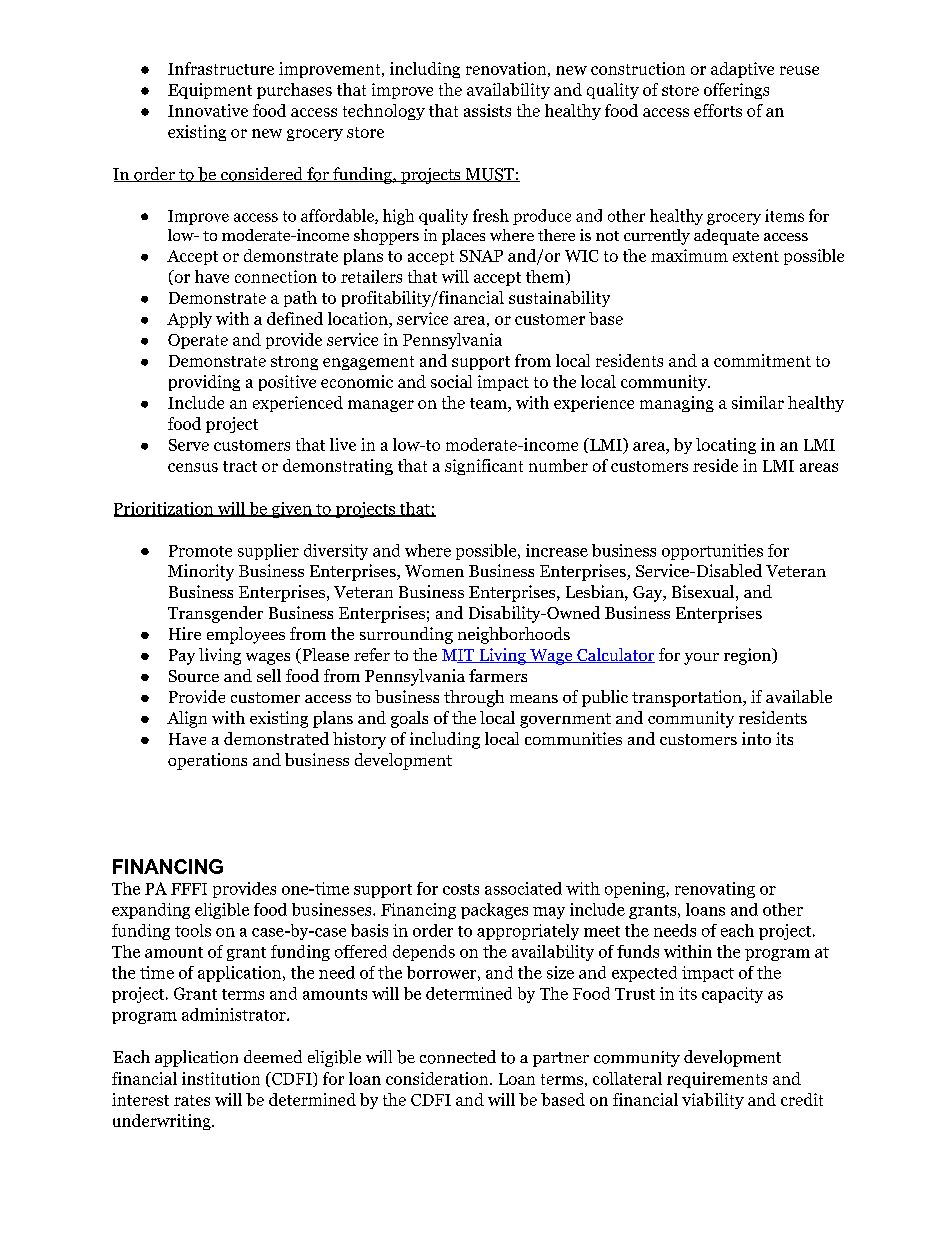 The image size is (952, 1233). Describe the element at coordinates (215, 614) in the image. I see `Transgender` at that location.
